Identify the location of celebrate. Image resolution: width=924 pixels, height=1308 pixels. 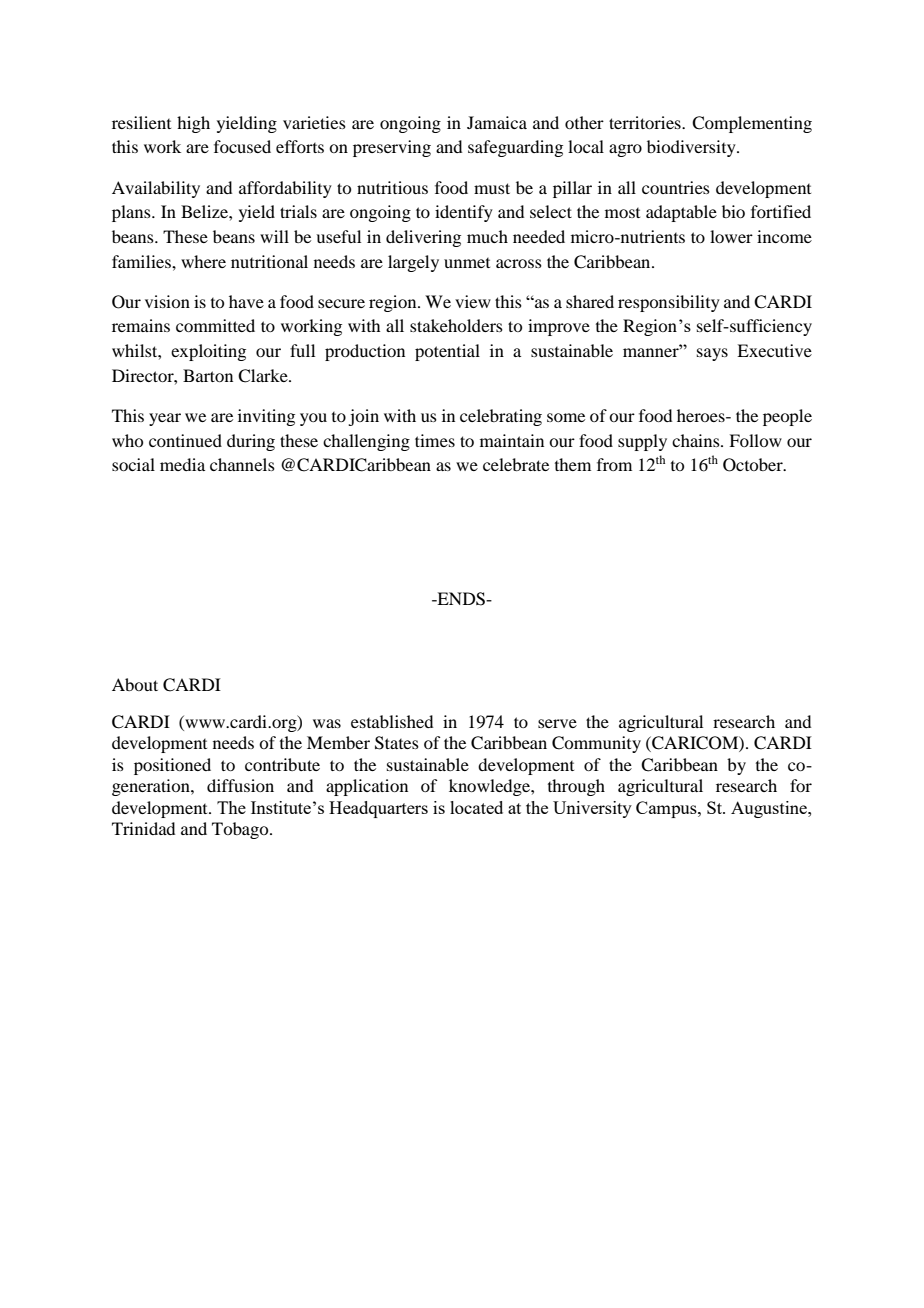
(516, 464).
